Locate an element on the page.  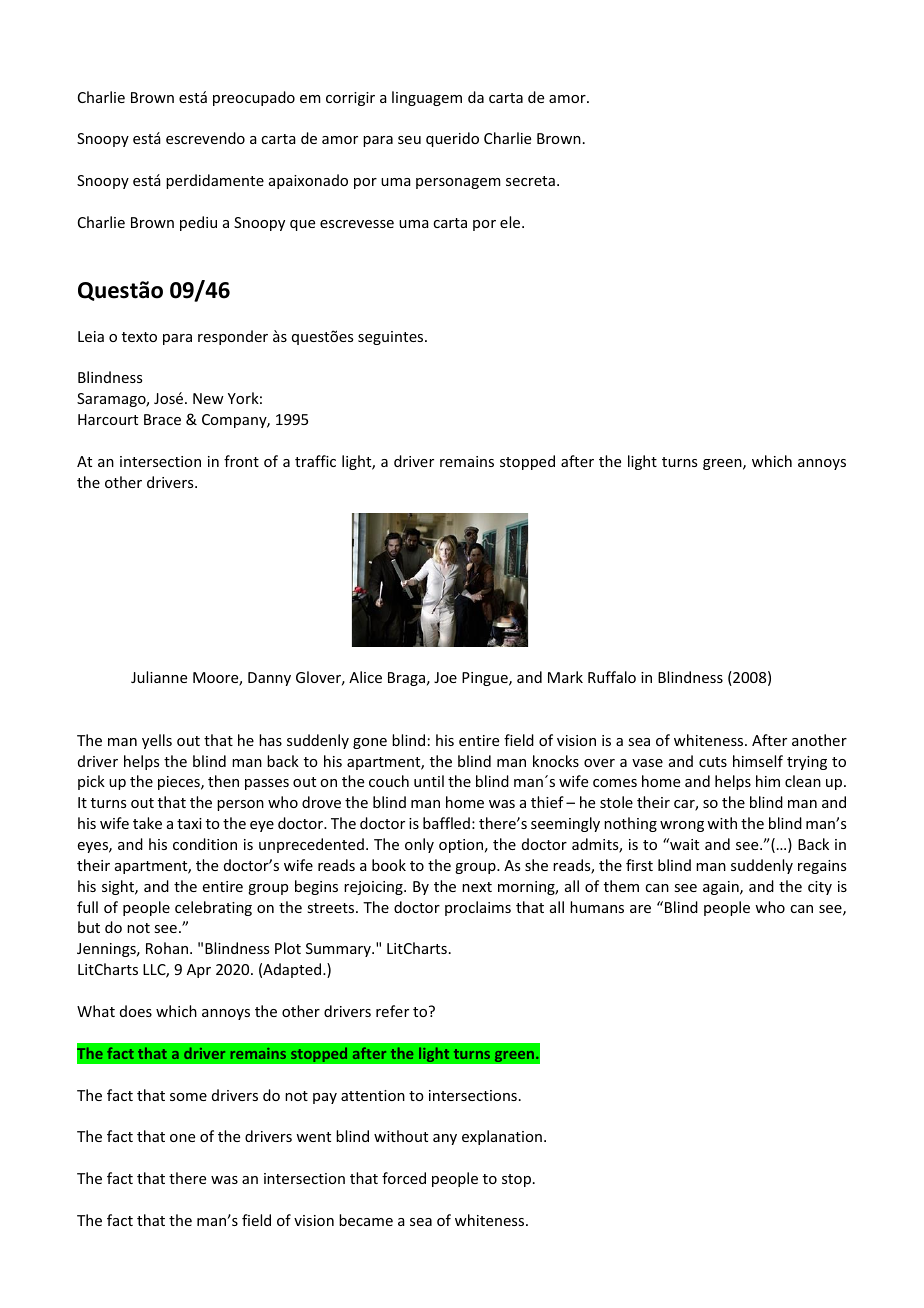
Ruffalo is located at coordinates (612, 677).
